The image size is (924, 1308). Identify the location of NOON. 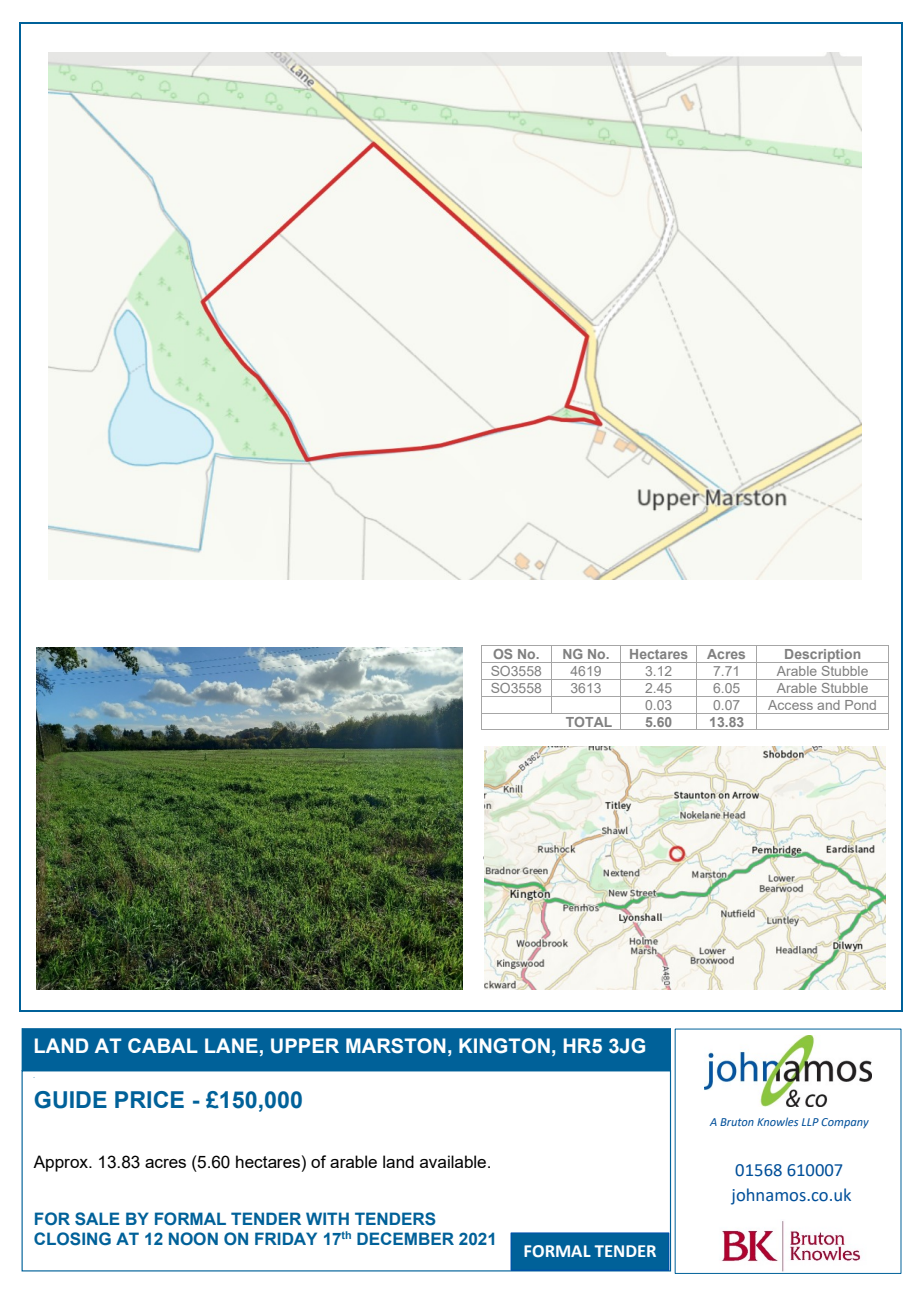
(193, 1238).
